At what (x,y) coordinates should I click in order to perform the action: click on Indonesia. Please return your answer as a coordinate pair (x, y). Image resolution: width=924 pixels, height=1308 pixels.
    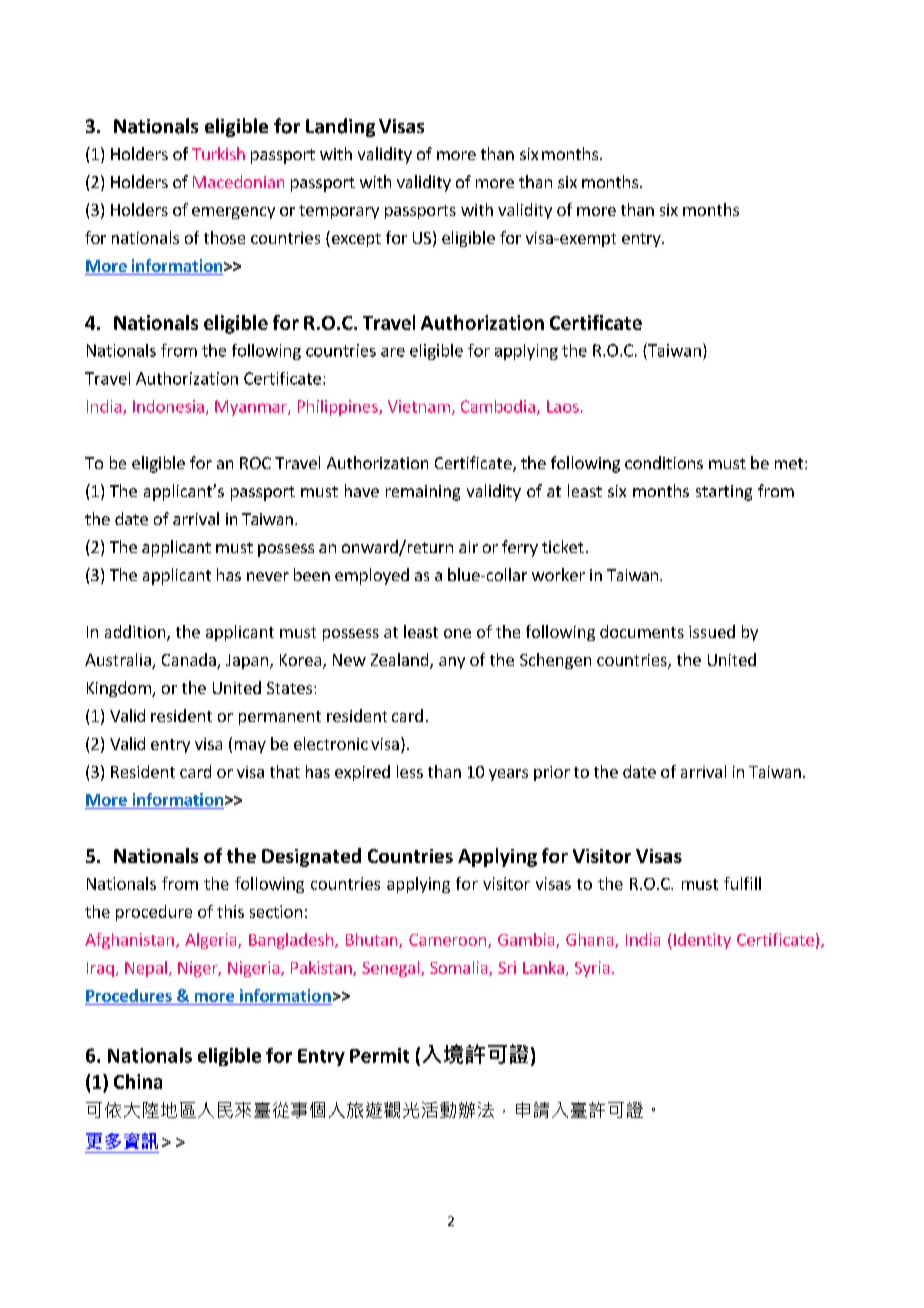
    Looking at the image, I should click on (168, 406).
